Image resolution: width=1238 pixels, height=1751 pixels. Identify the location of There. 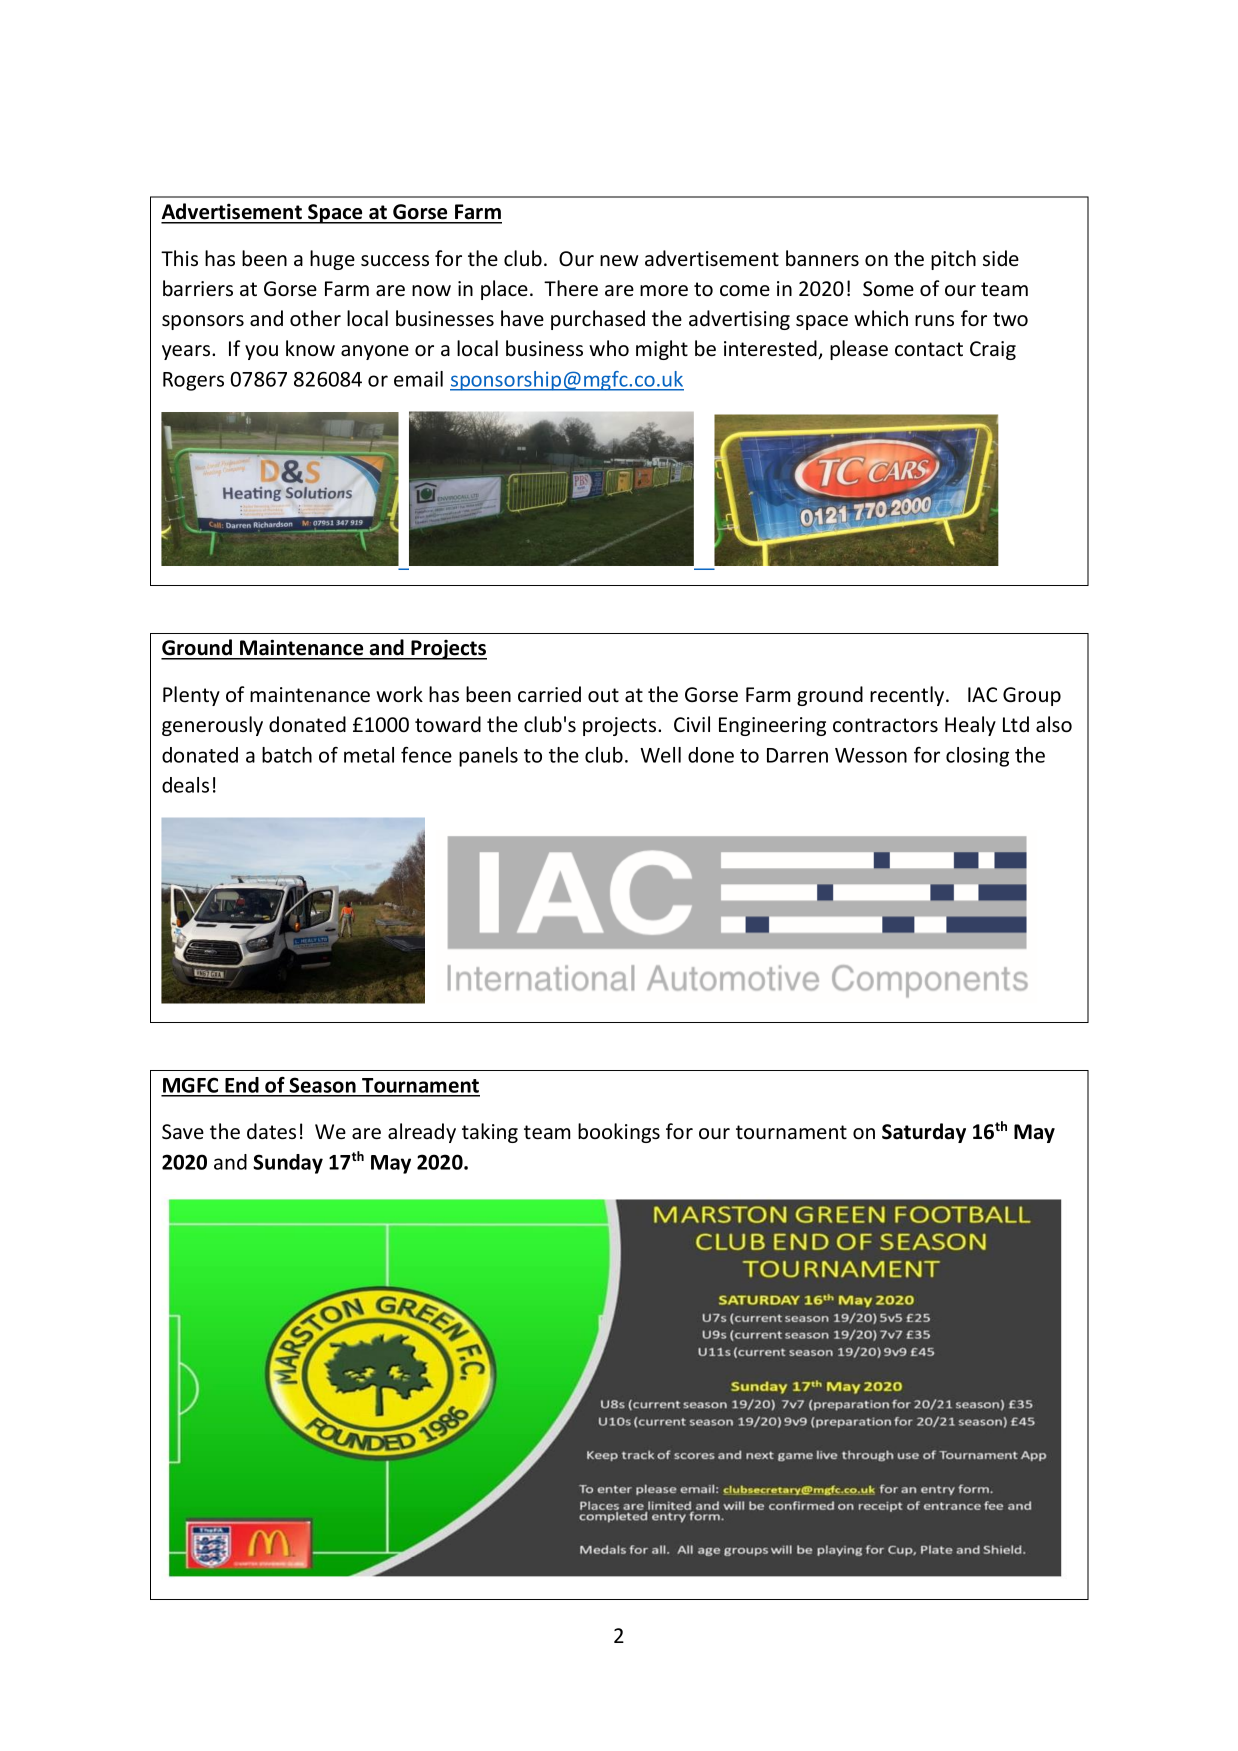
(571, 288).
